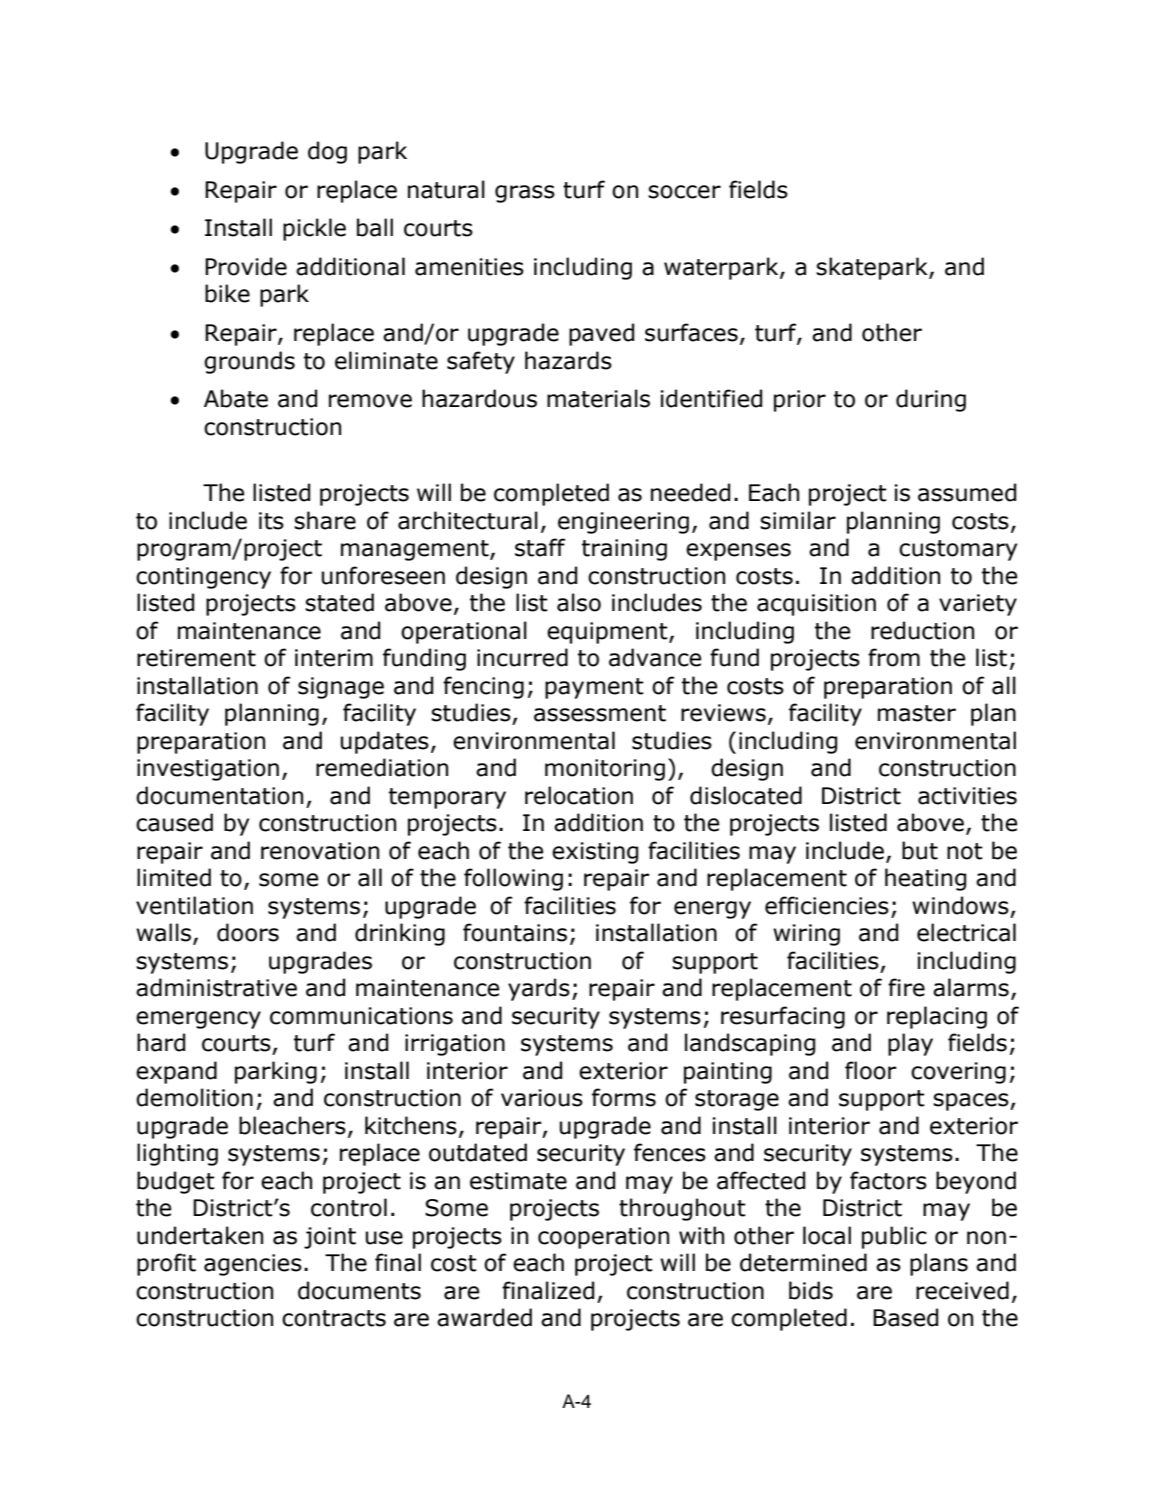  What do you see at coordinates (200, 1235) in the image?
I see `undertaken` at bounding box center [200, 1235].
